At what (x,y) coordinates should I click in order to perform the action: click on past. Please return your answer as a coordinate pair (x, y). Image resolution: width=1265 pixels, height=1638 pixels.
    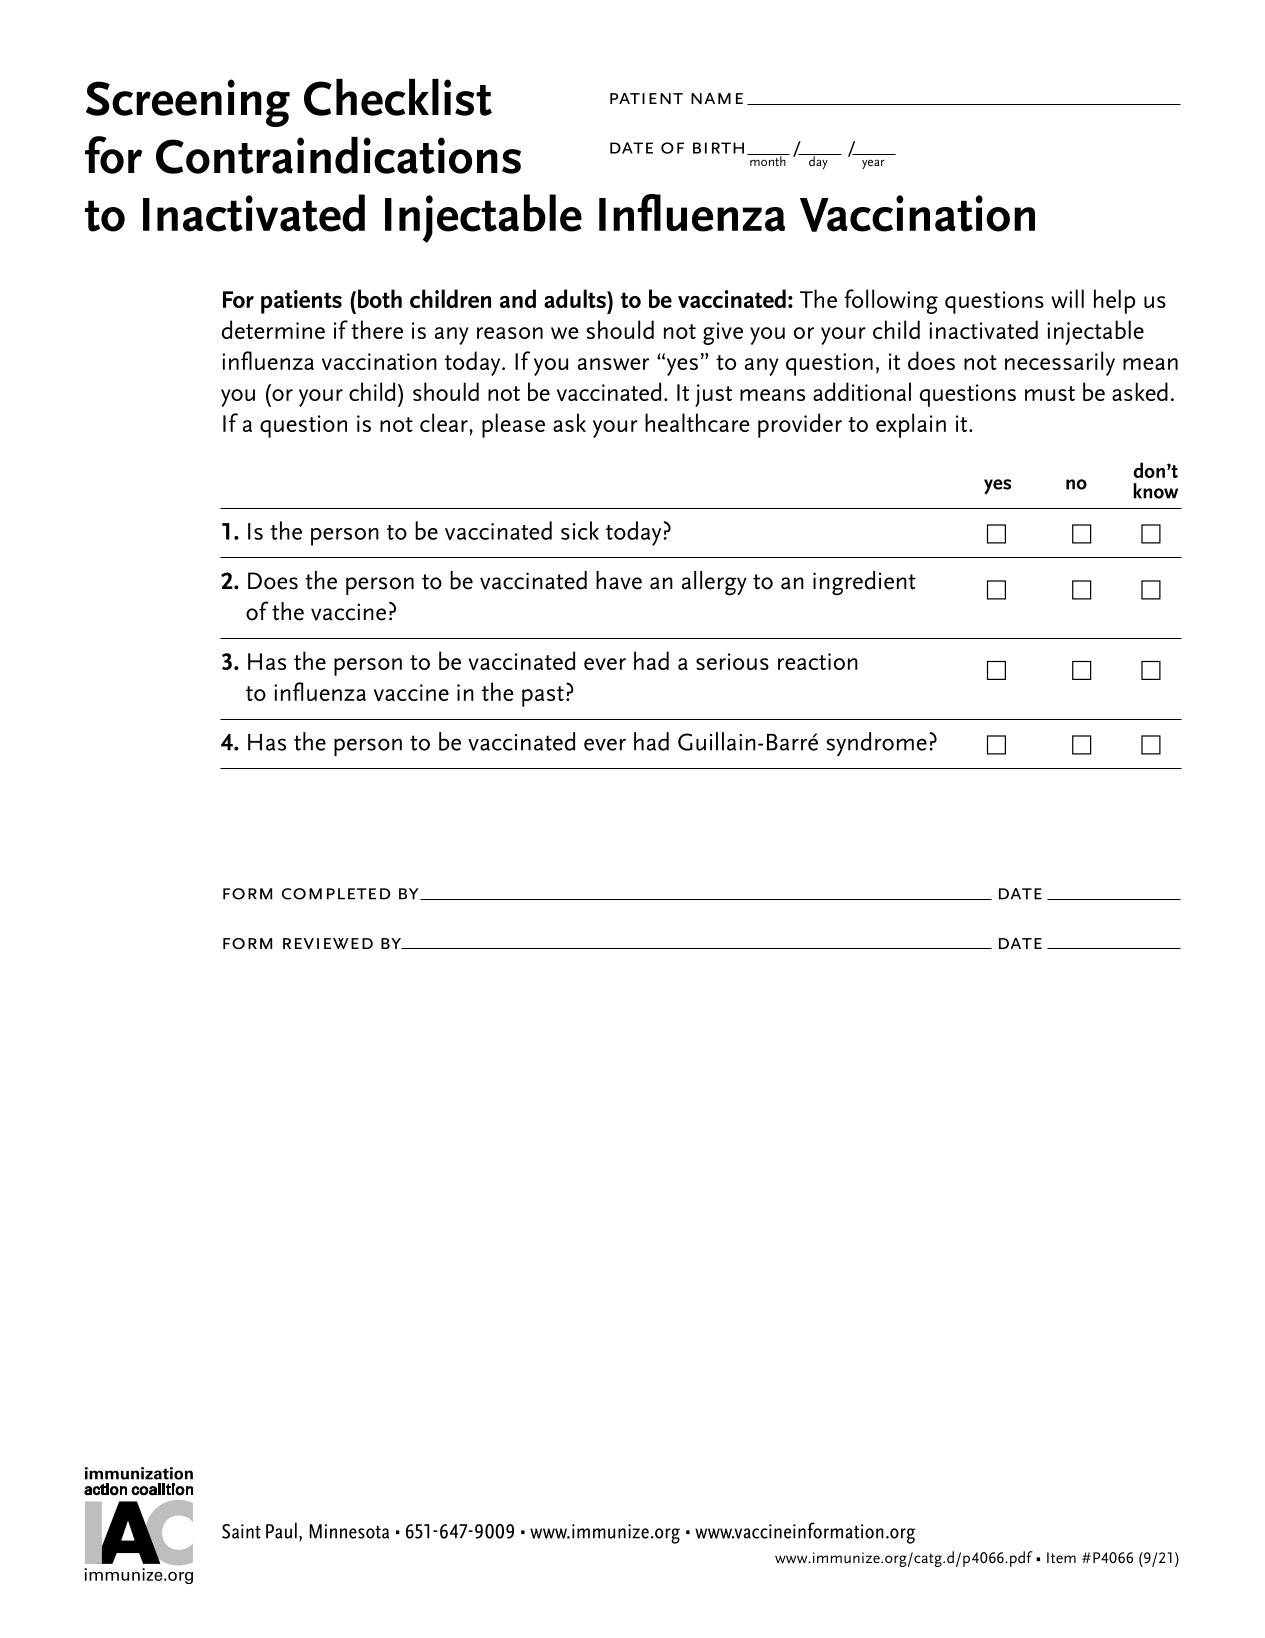
    Looking at the image, I should click on (543, 696).
